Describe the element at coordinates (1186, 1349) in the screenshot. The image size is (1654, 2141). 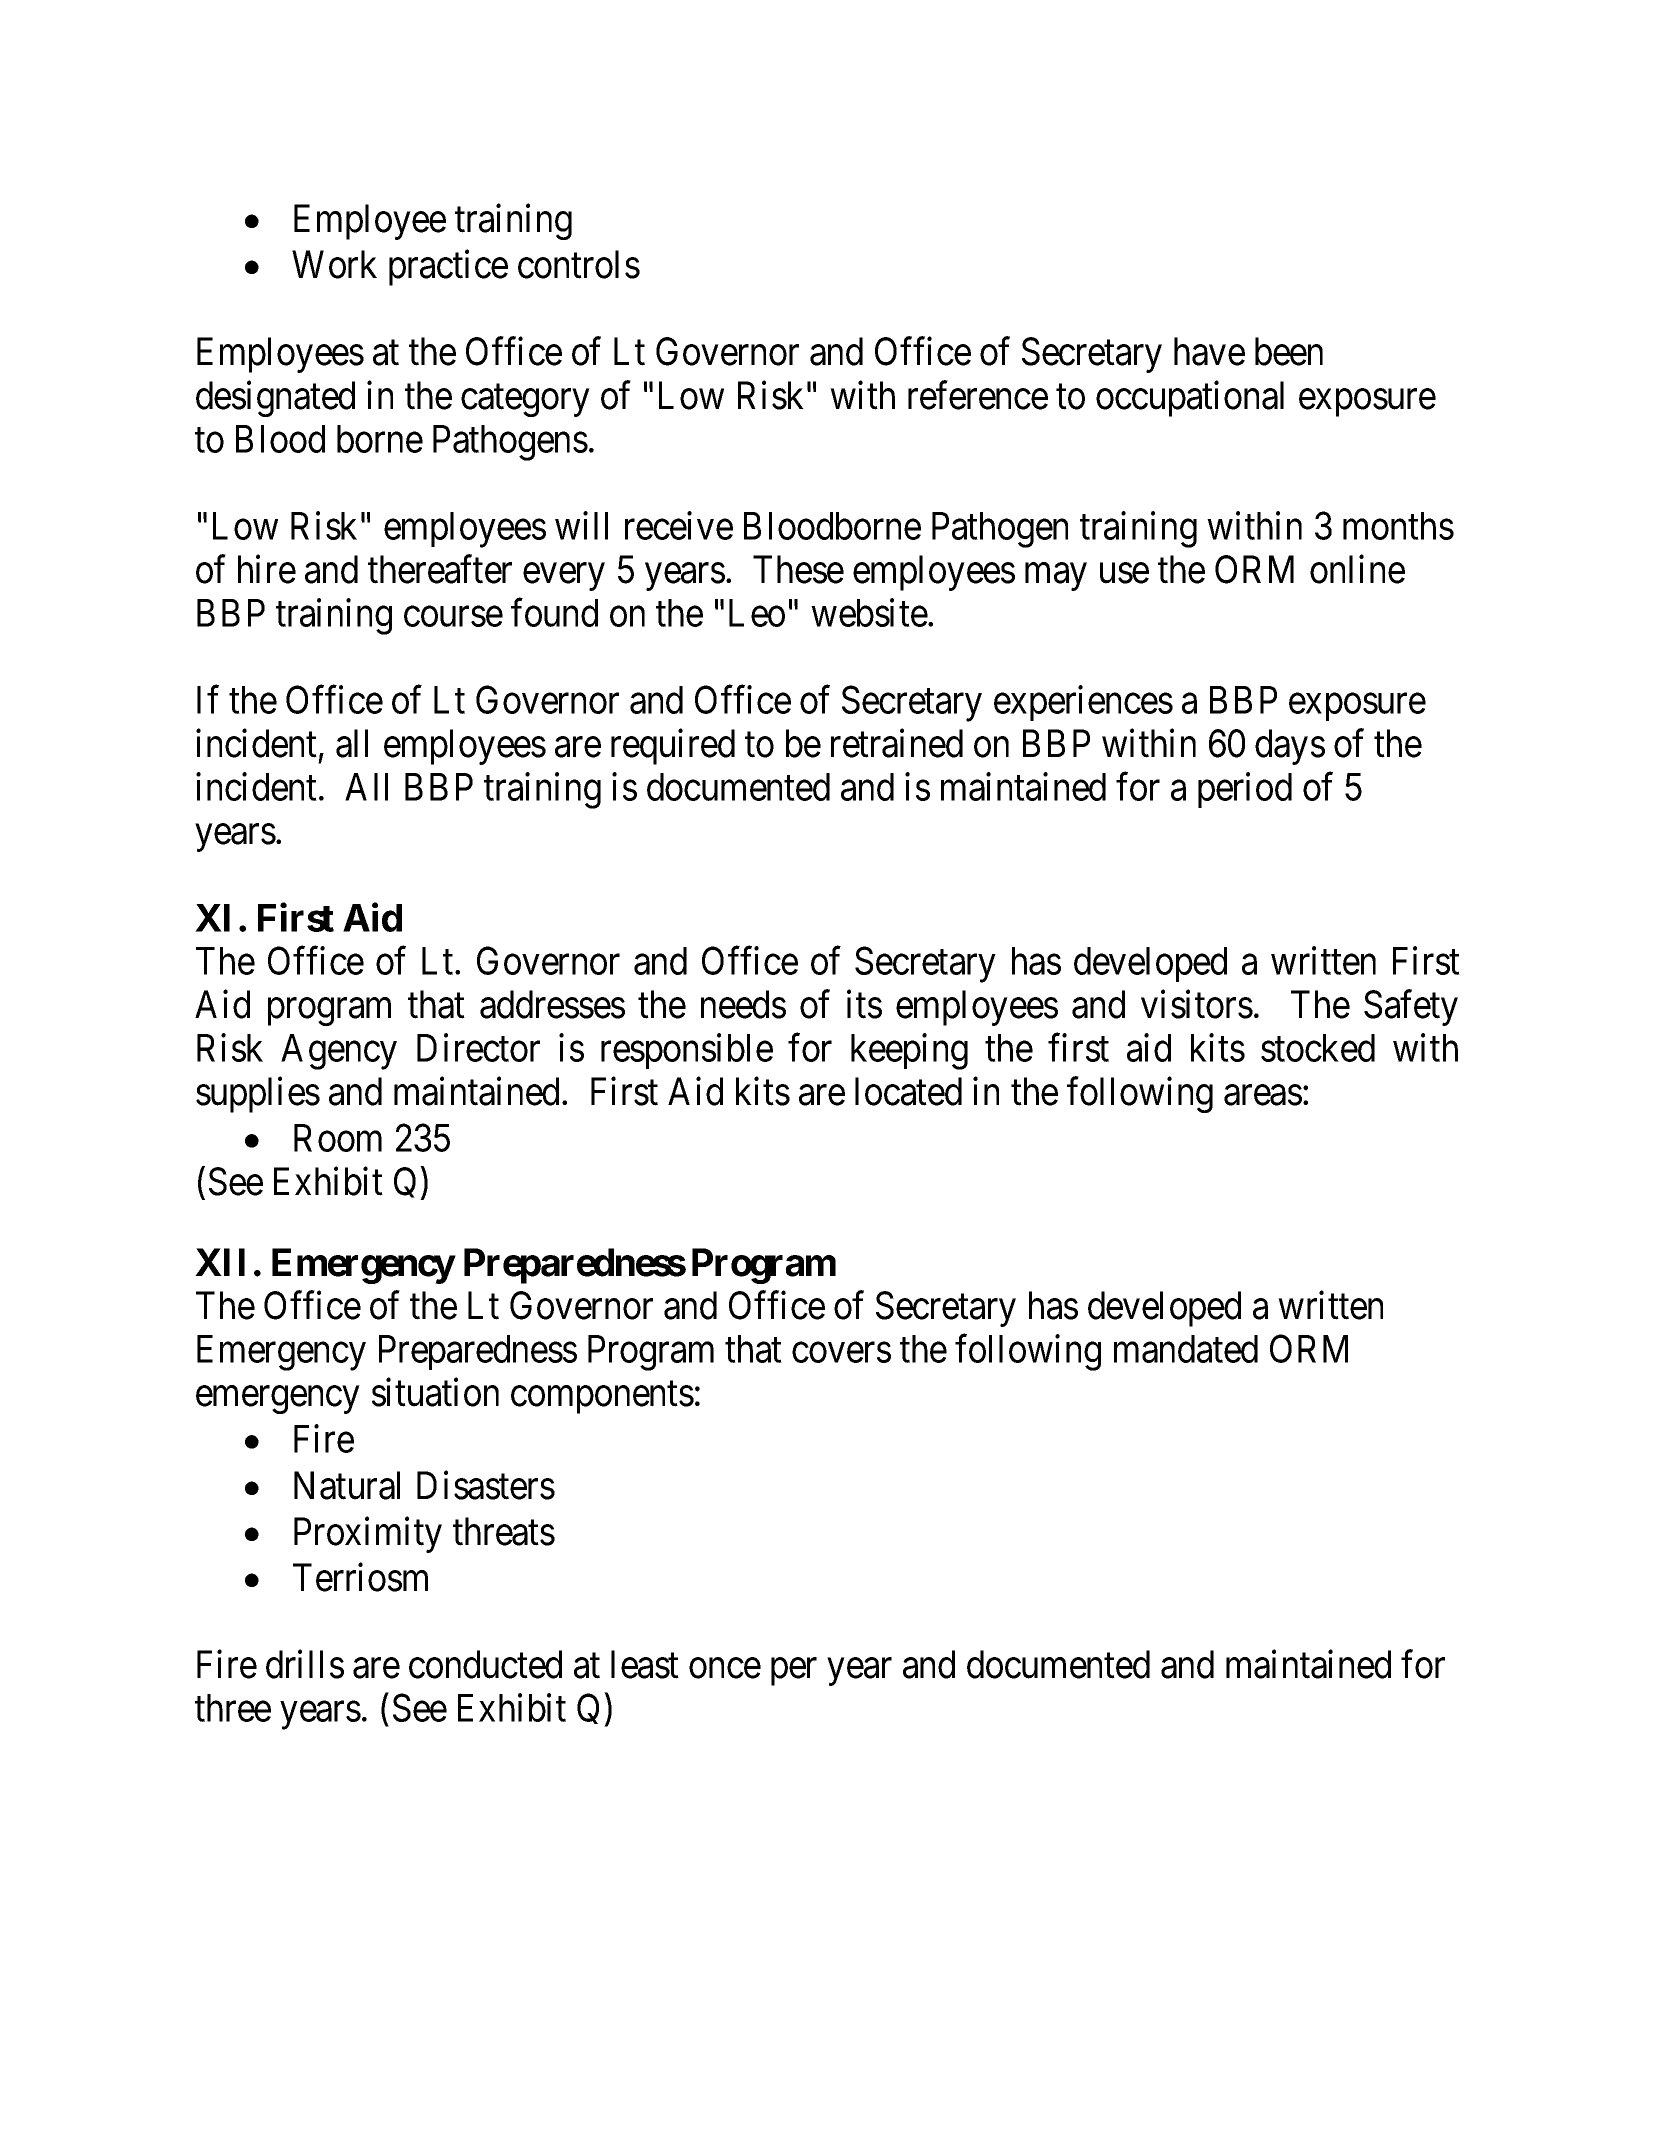
I see `mandated` at that location.
